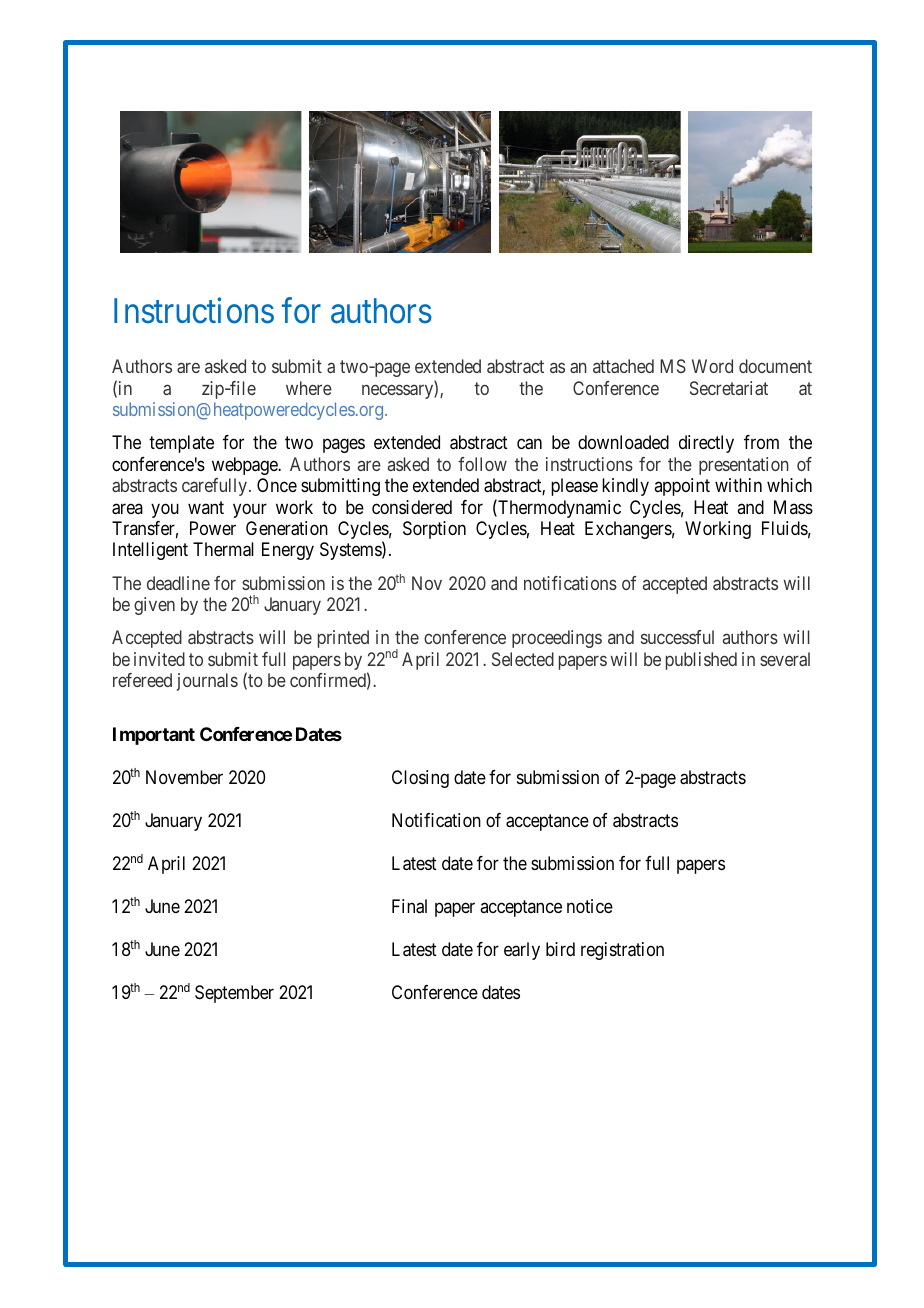 Image resolution: width=924 pixels, height=1308 pixels. Describe the element at coordinates (729, 388) in the image. I see `Secretariat` at that location.
